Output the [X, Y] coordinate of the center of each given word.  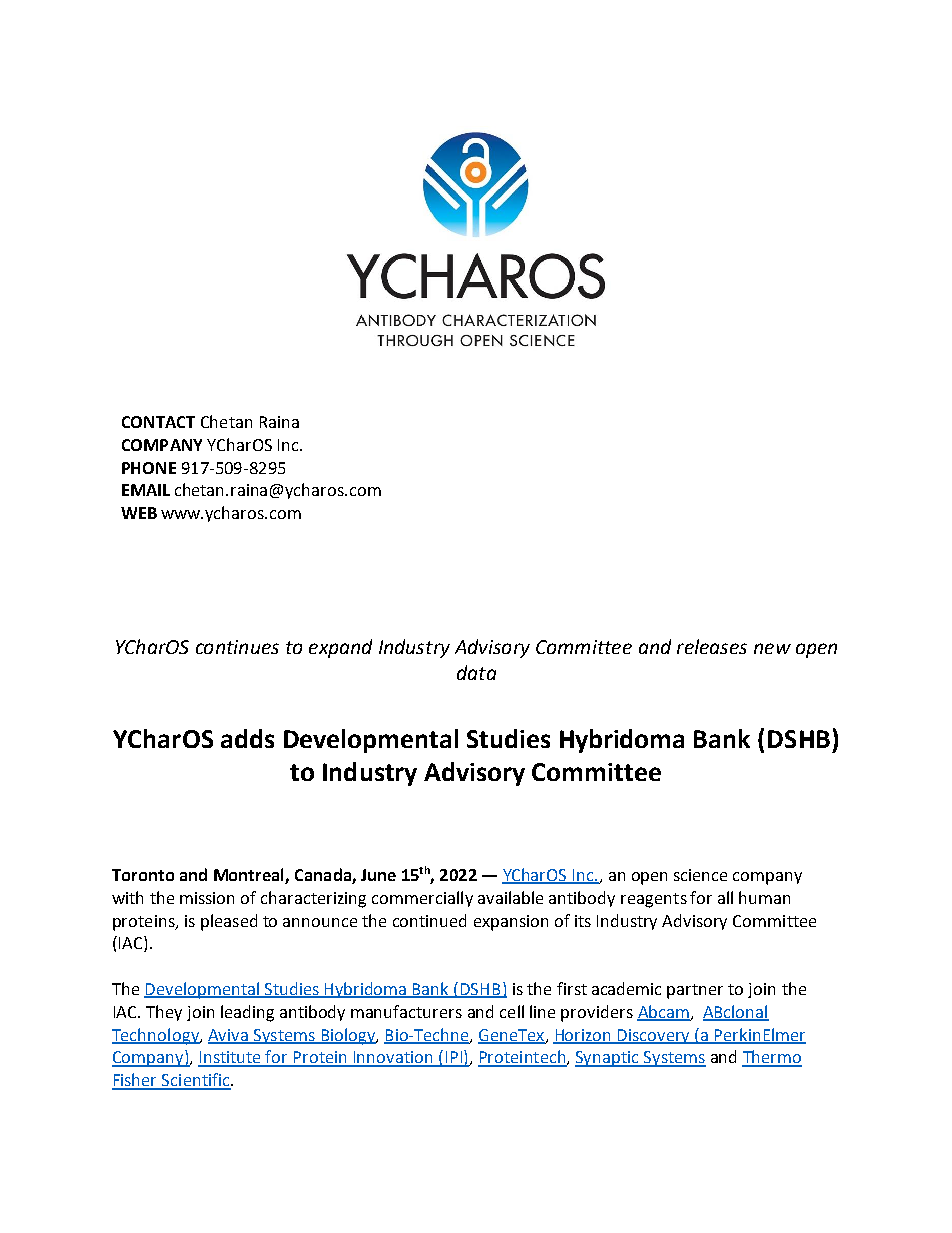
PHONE [149, 468]
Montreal [248, 874]
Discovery [654, 1036]
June [378, 875]
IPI [453, 1058]
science [700, 875]
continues [237, 647]
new [772, 648]
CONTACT [158, 422]
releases [712, 646]
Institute [231, 1058]
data [476, 672]
